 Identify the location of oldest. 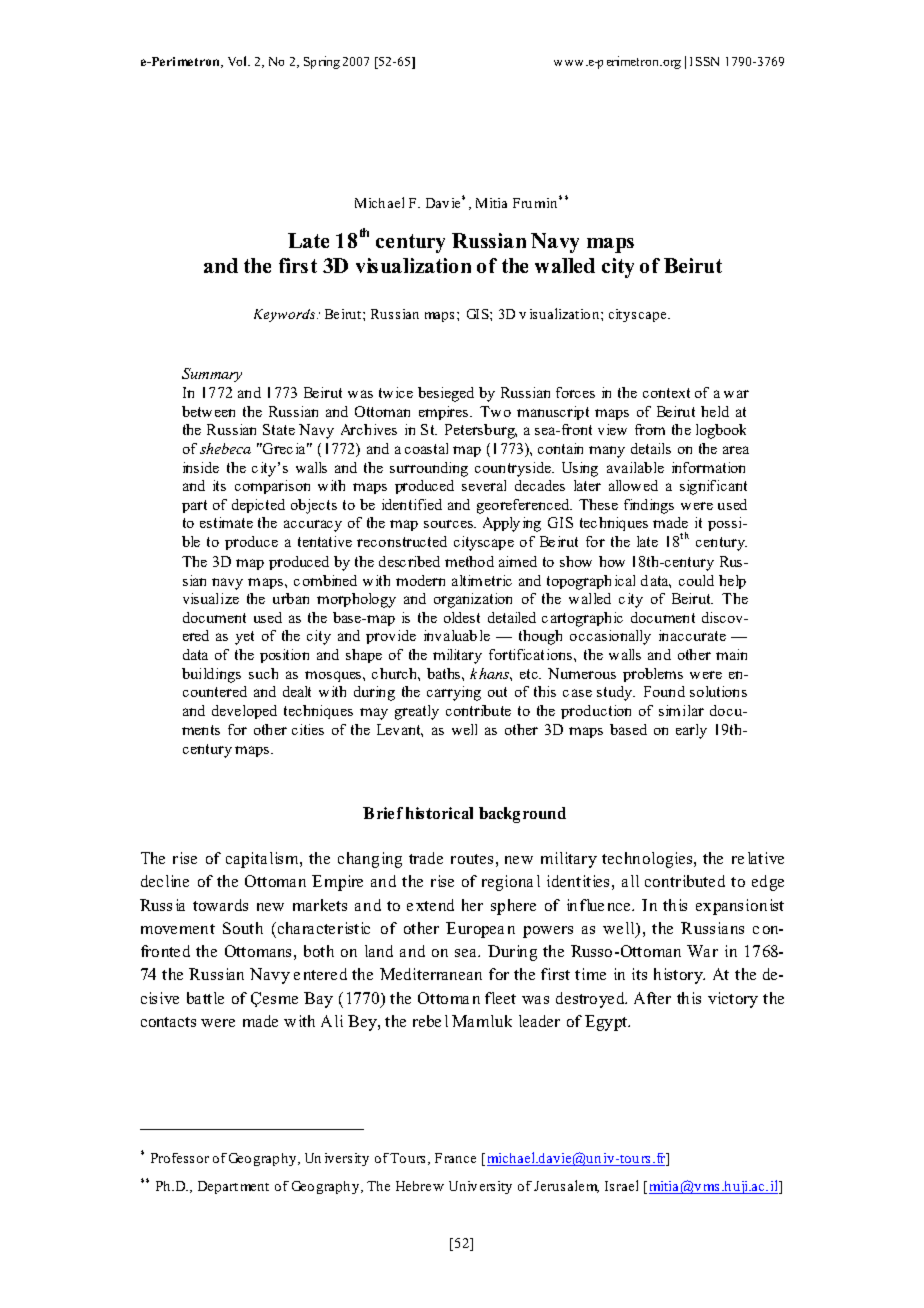
(462, 617).
